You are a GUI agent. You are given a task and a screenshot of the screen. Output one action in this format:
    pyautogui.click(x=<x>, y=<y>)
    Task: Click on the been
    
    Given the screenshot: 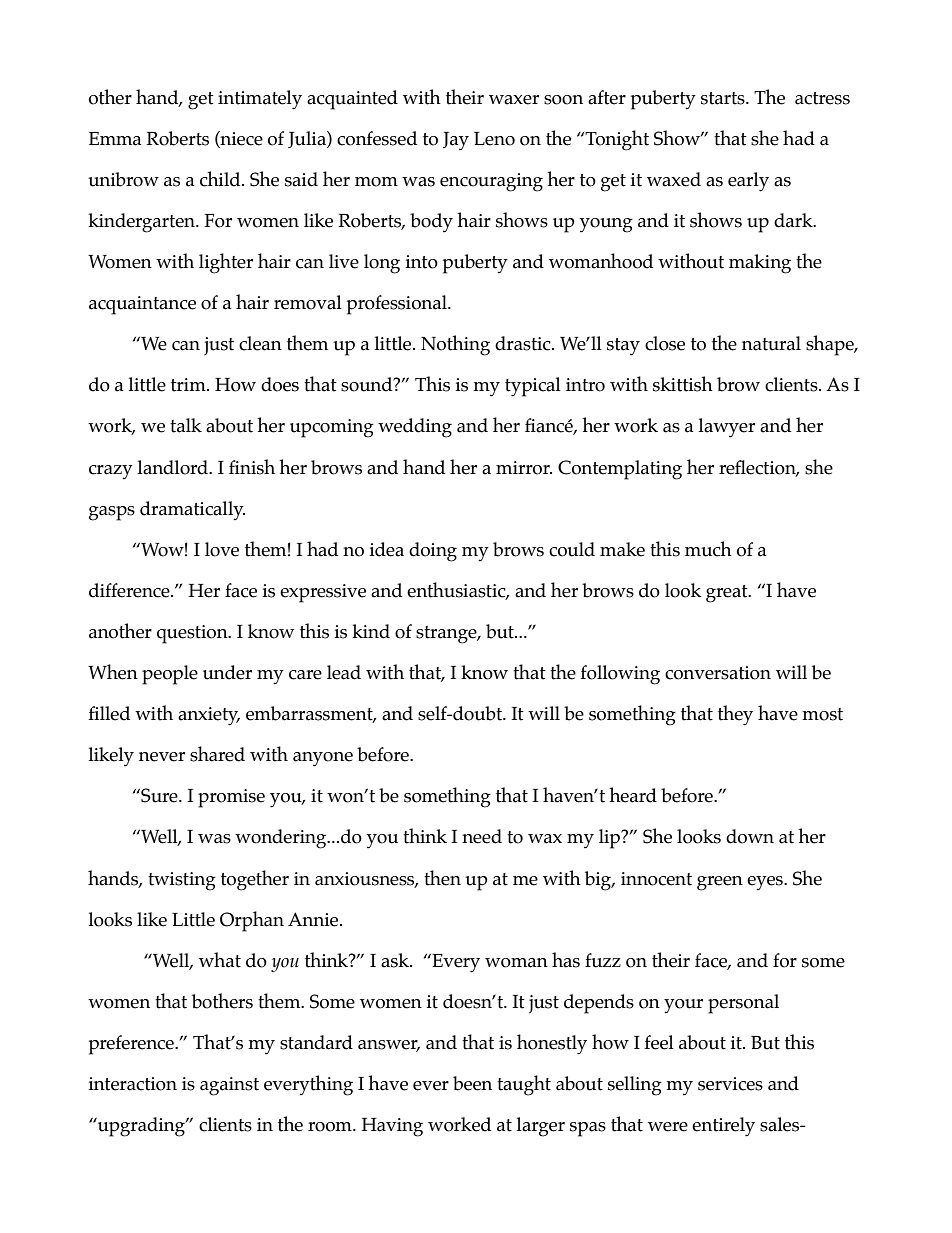 What is the action you would take?
    pyautogui.click(x=472, y=1083)
